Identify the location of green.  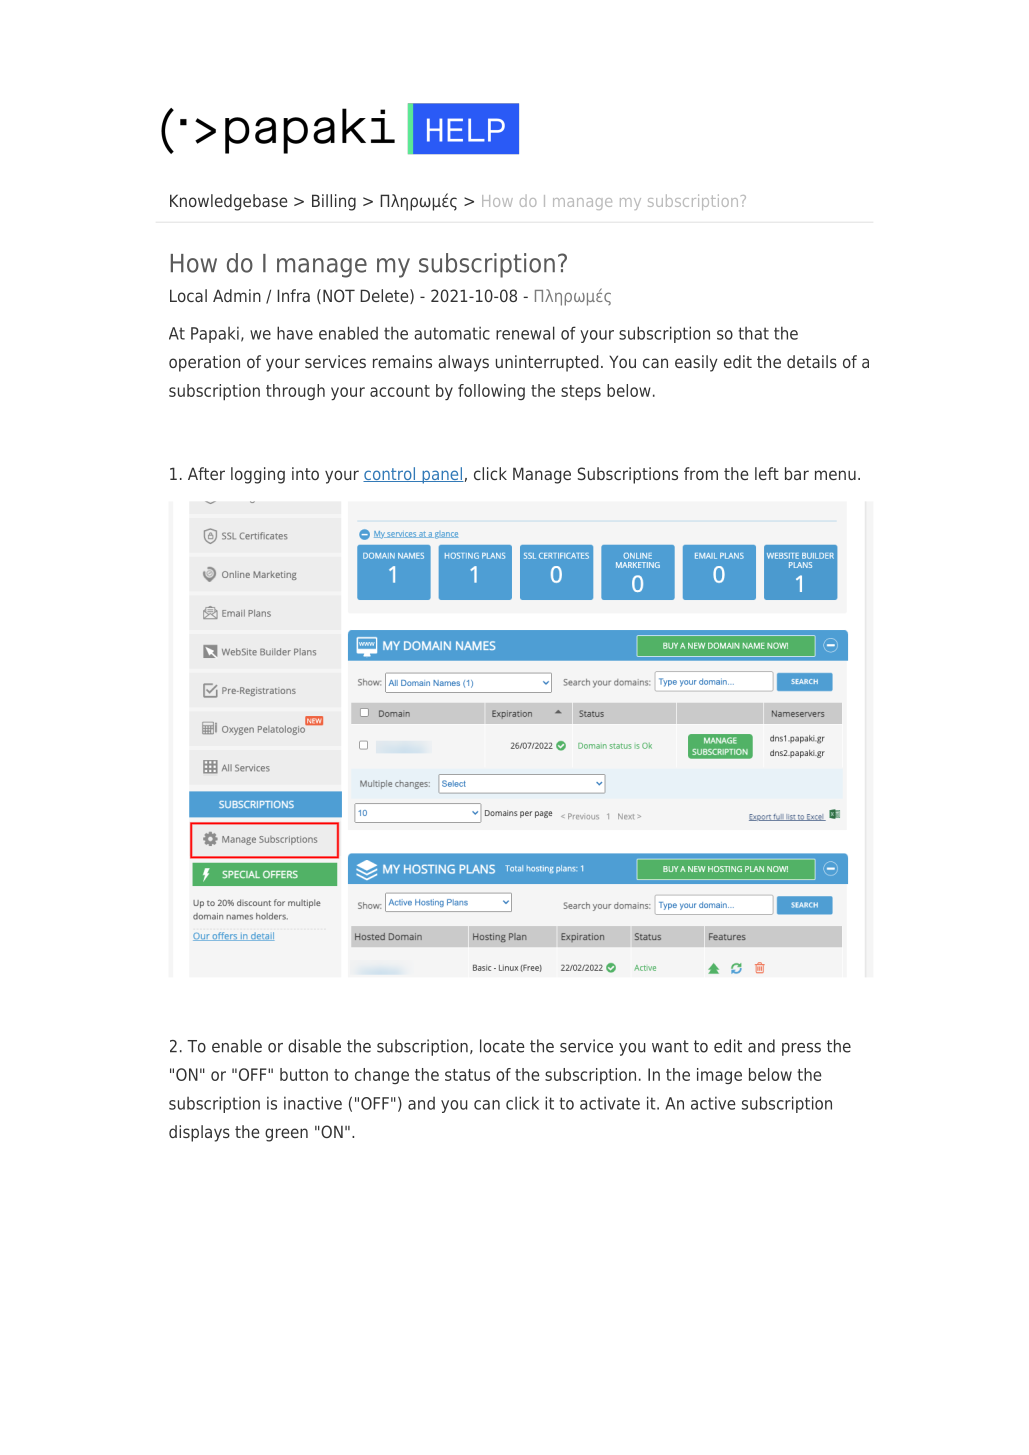
(286, 1135).
